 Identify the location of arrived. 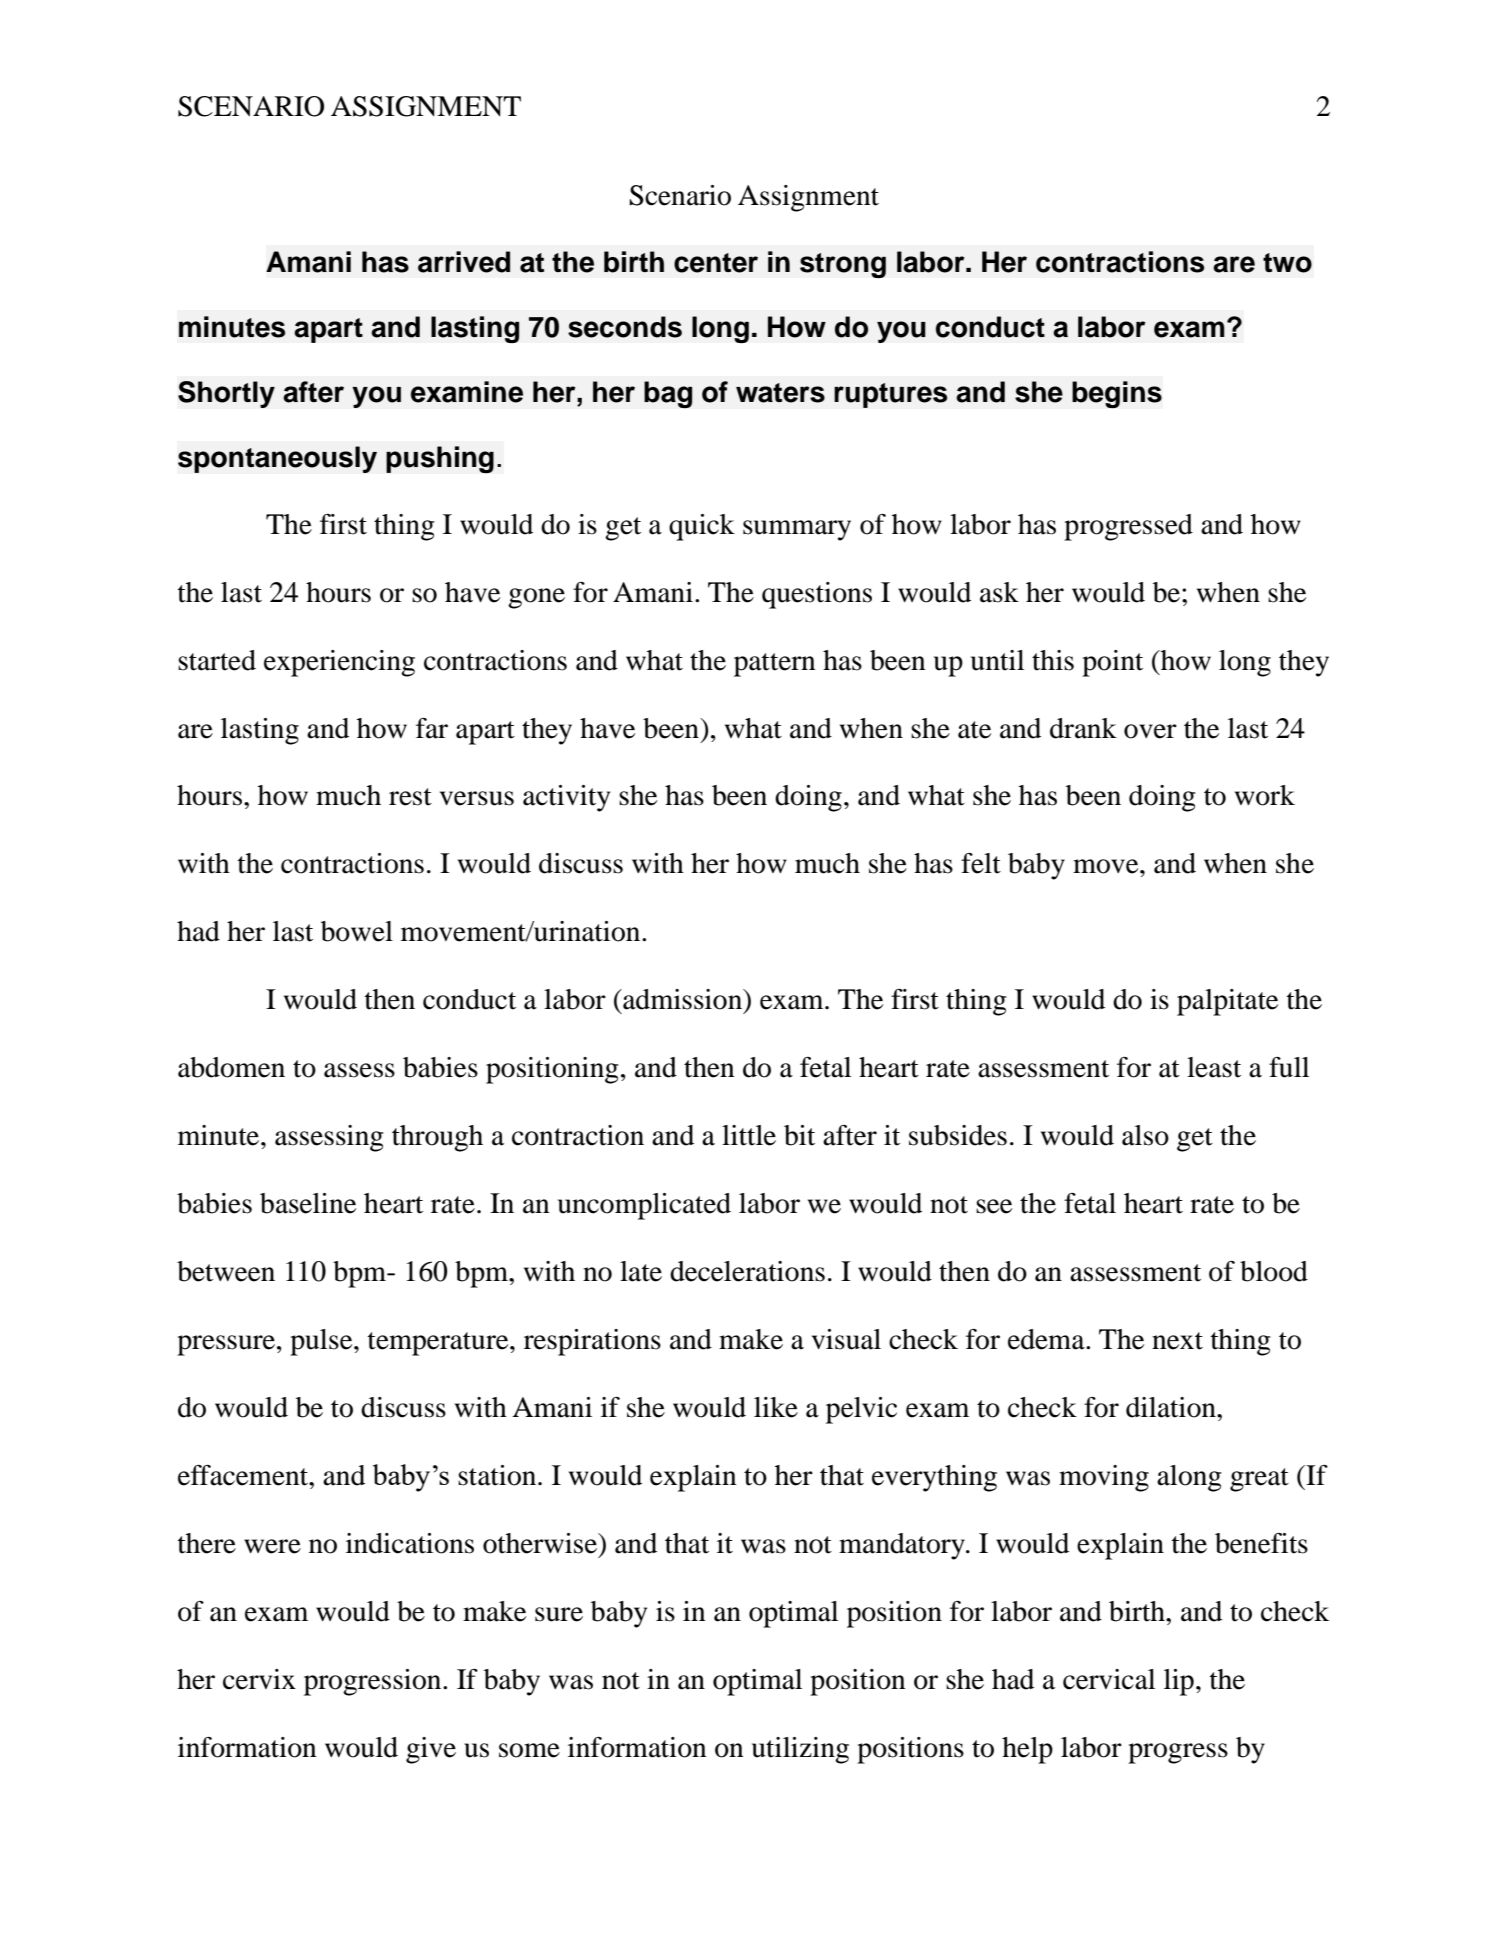
(464, 262).
